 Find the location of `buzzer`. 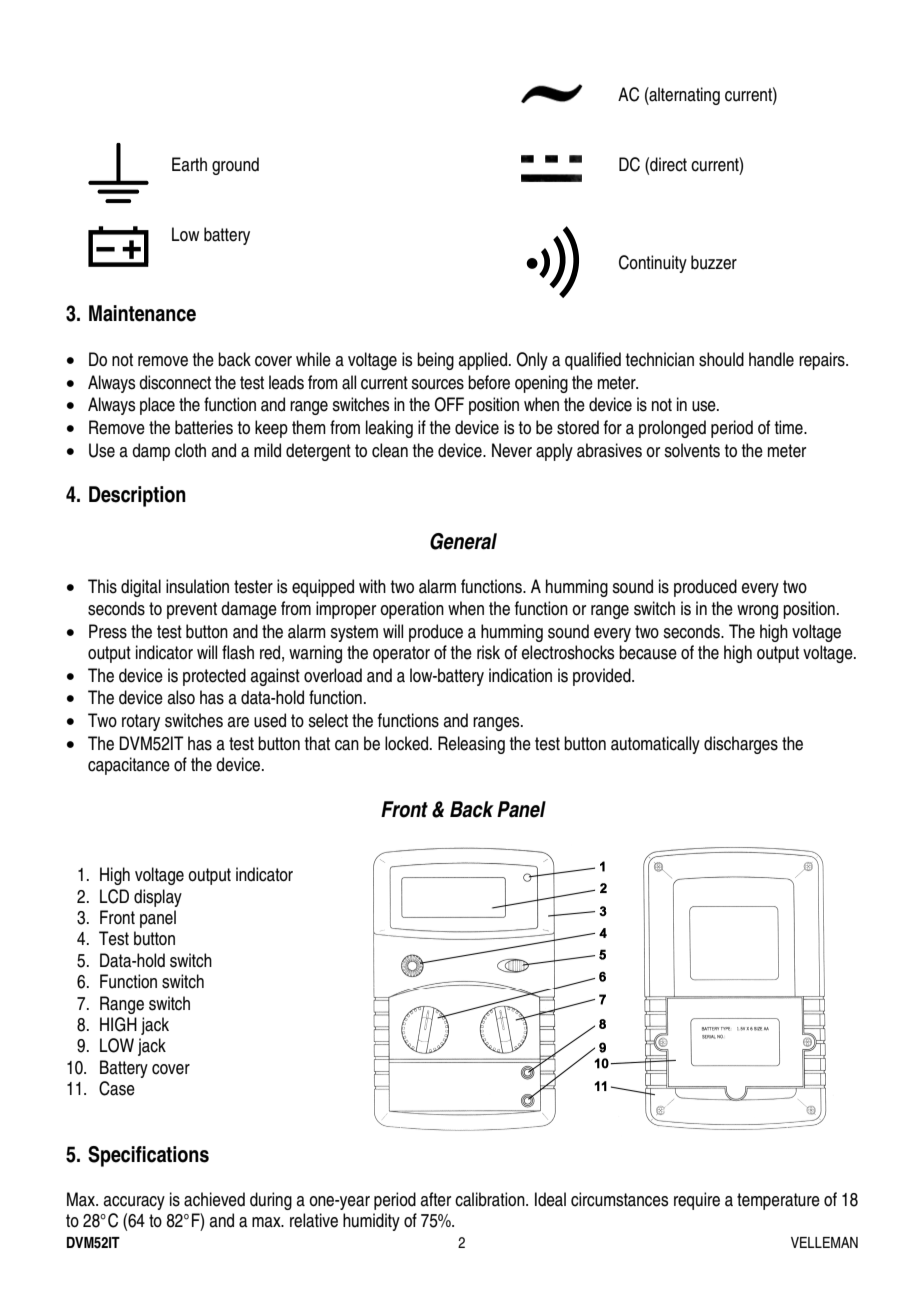

buzzer is located at coordinates (714, 262).
